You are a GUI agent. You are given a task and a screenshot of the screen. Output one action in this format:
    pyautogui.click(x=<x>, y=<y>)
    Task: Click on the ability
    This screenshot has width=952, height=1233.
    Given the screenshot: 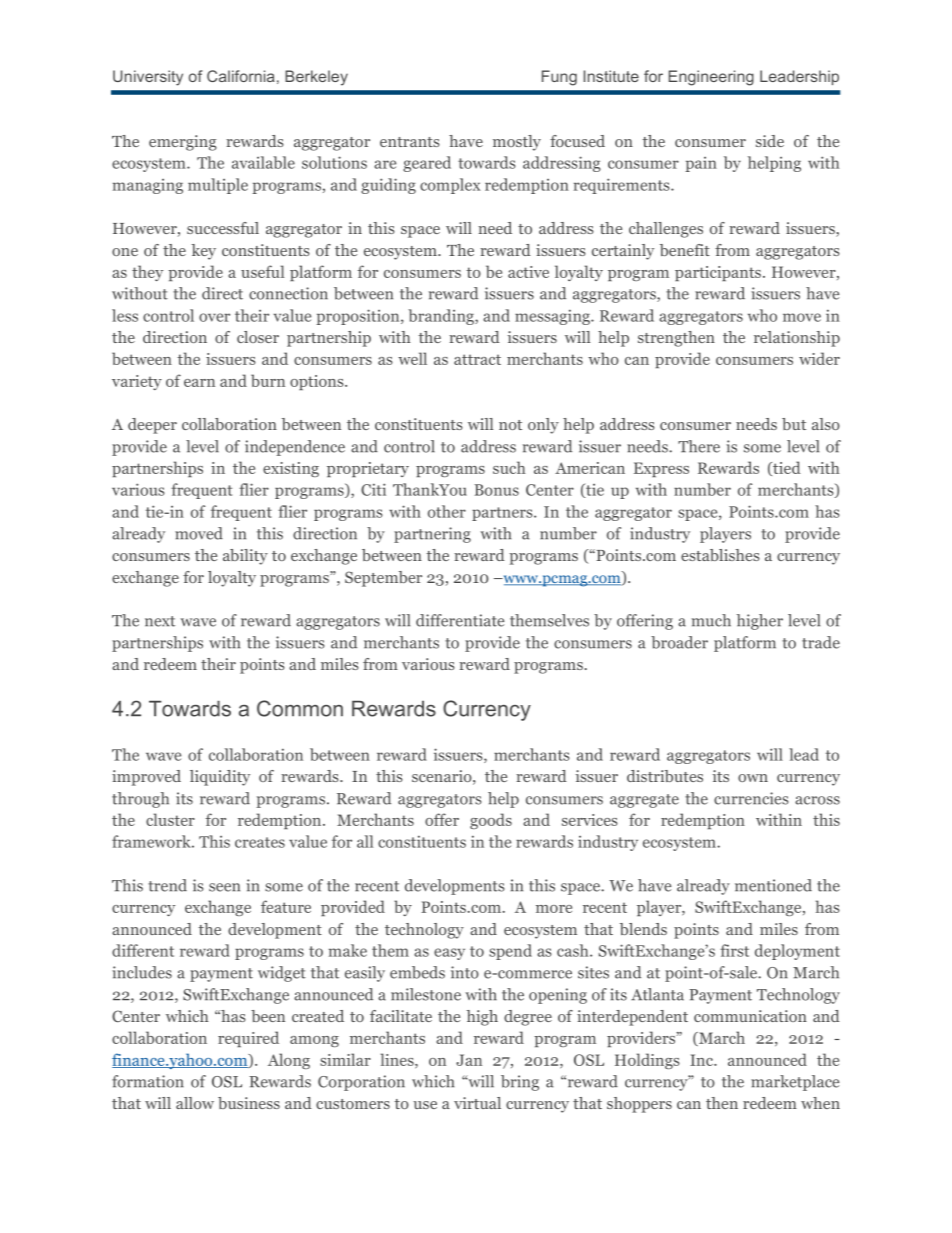 What is the action you would take?
    pyautogui.click(x=245, y=557)
